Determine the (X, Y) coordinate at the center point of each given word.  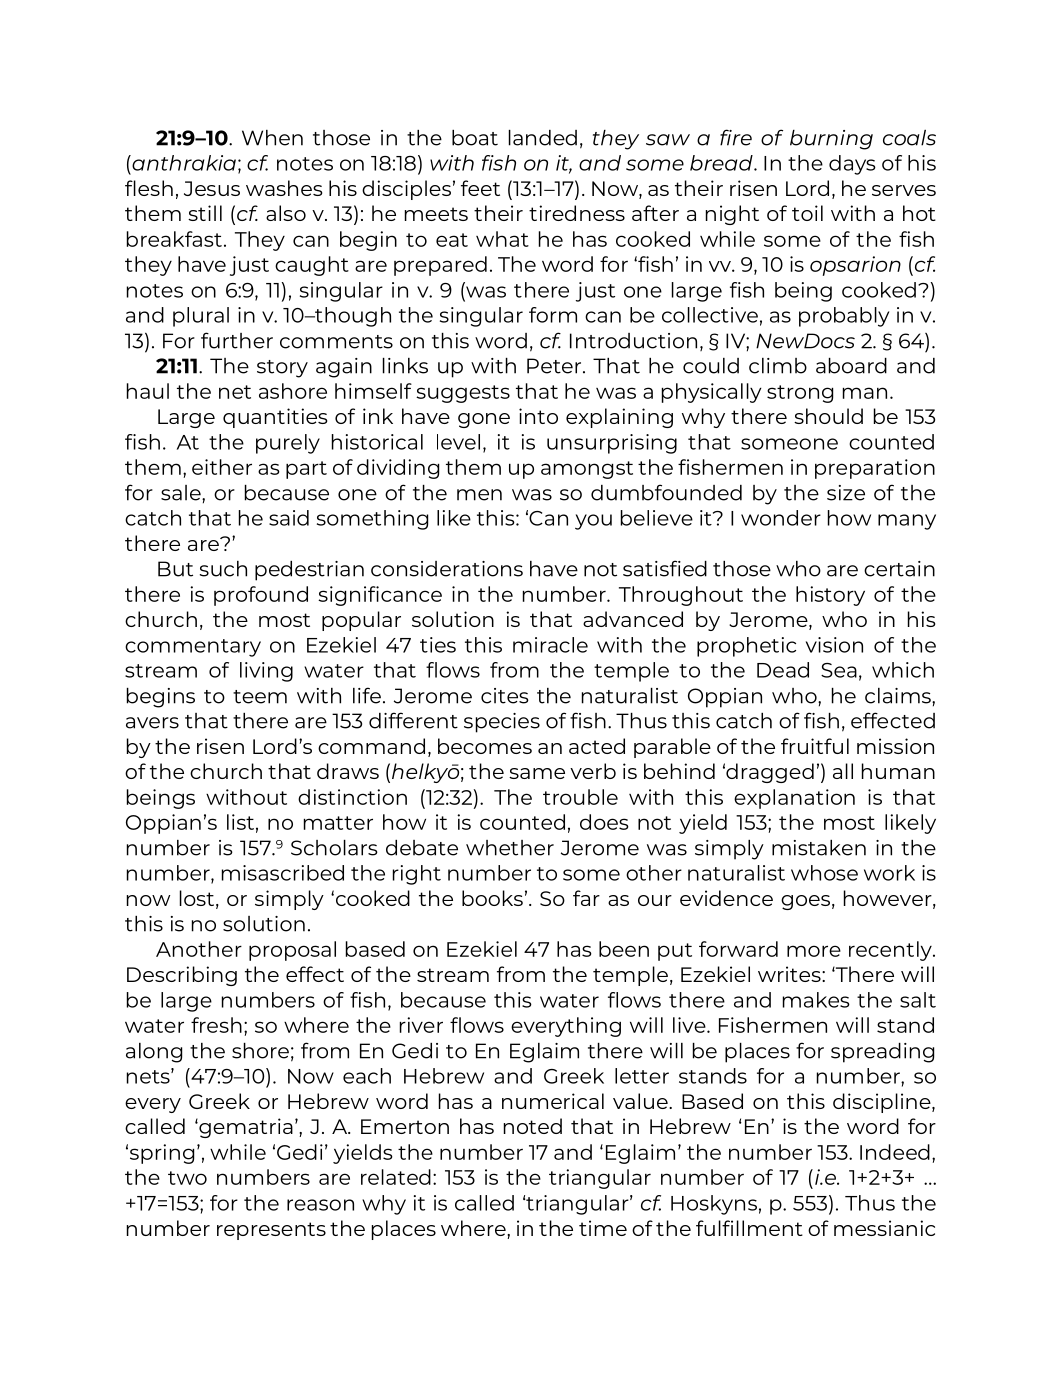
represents (271, 1231)
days (852, 165)
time (603, 1228)
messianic (884, 1228)
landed (543, 138)
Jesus (212, 188)
